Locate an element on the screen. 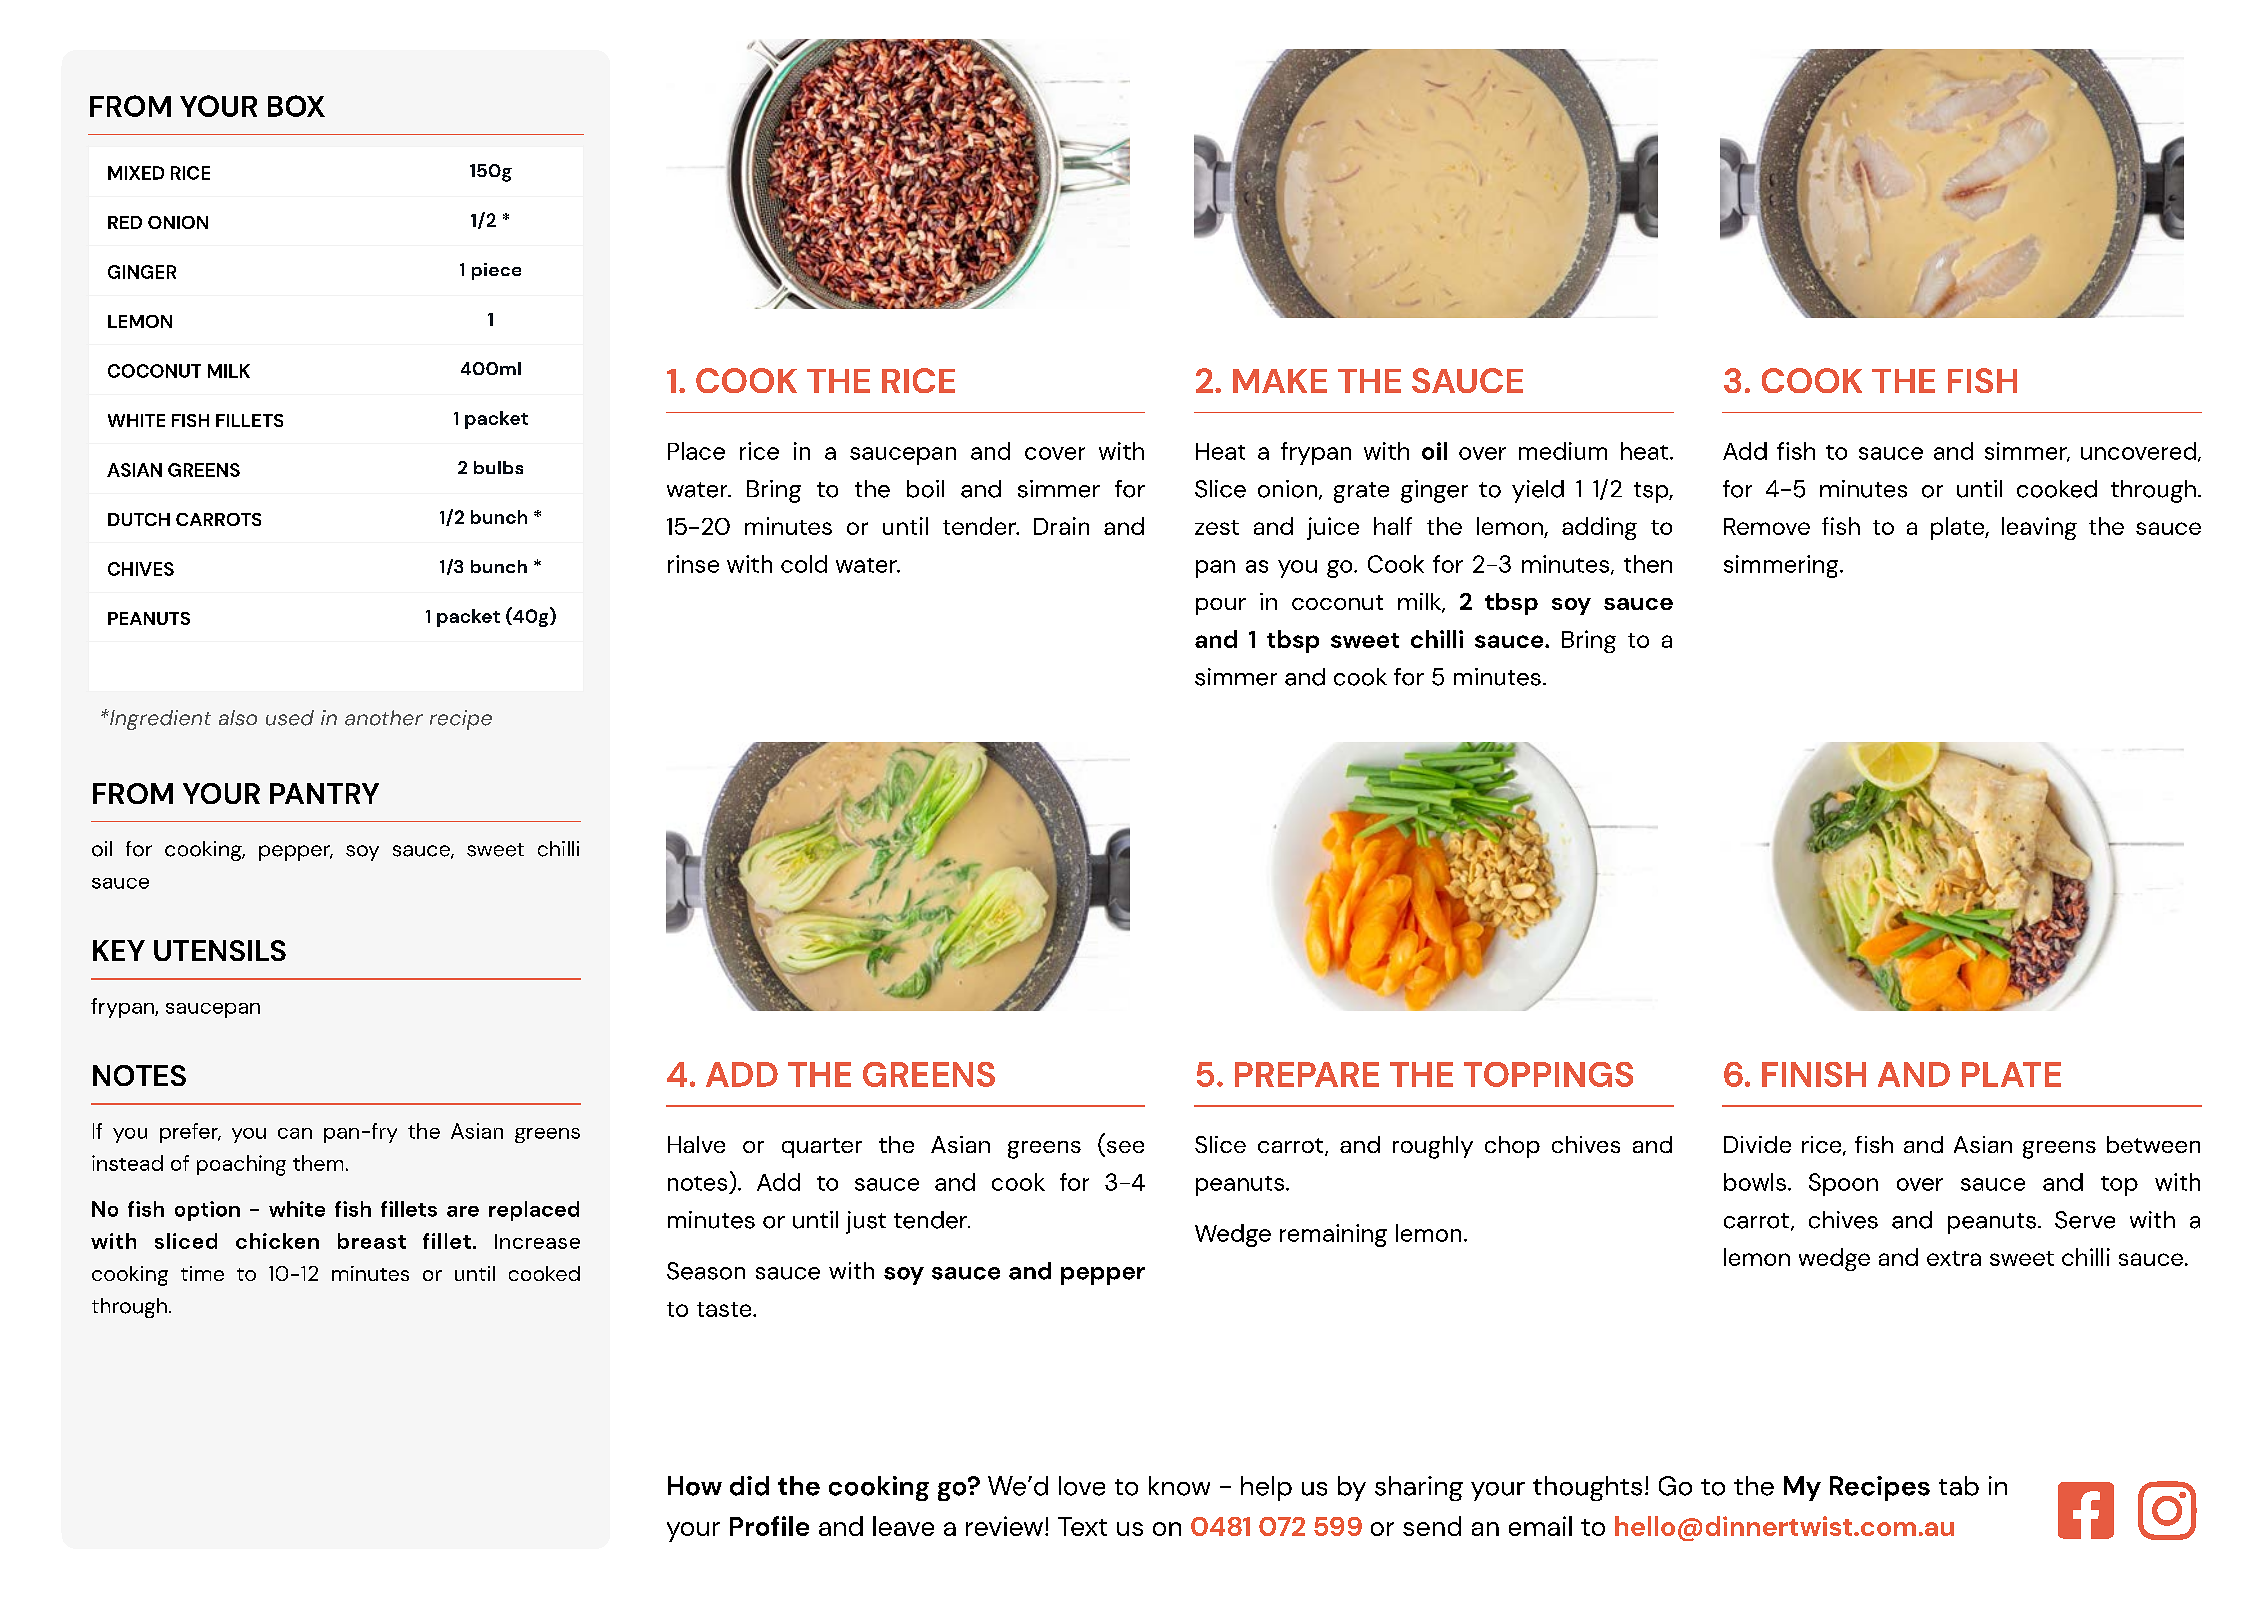 This screenshot has width=2262, height=1599. medium is located at coordinates (1563, 451).
